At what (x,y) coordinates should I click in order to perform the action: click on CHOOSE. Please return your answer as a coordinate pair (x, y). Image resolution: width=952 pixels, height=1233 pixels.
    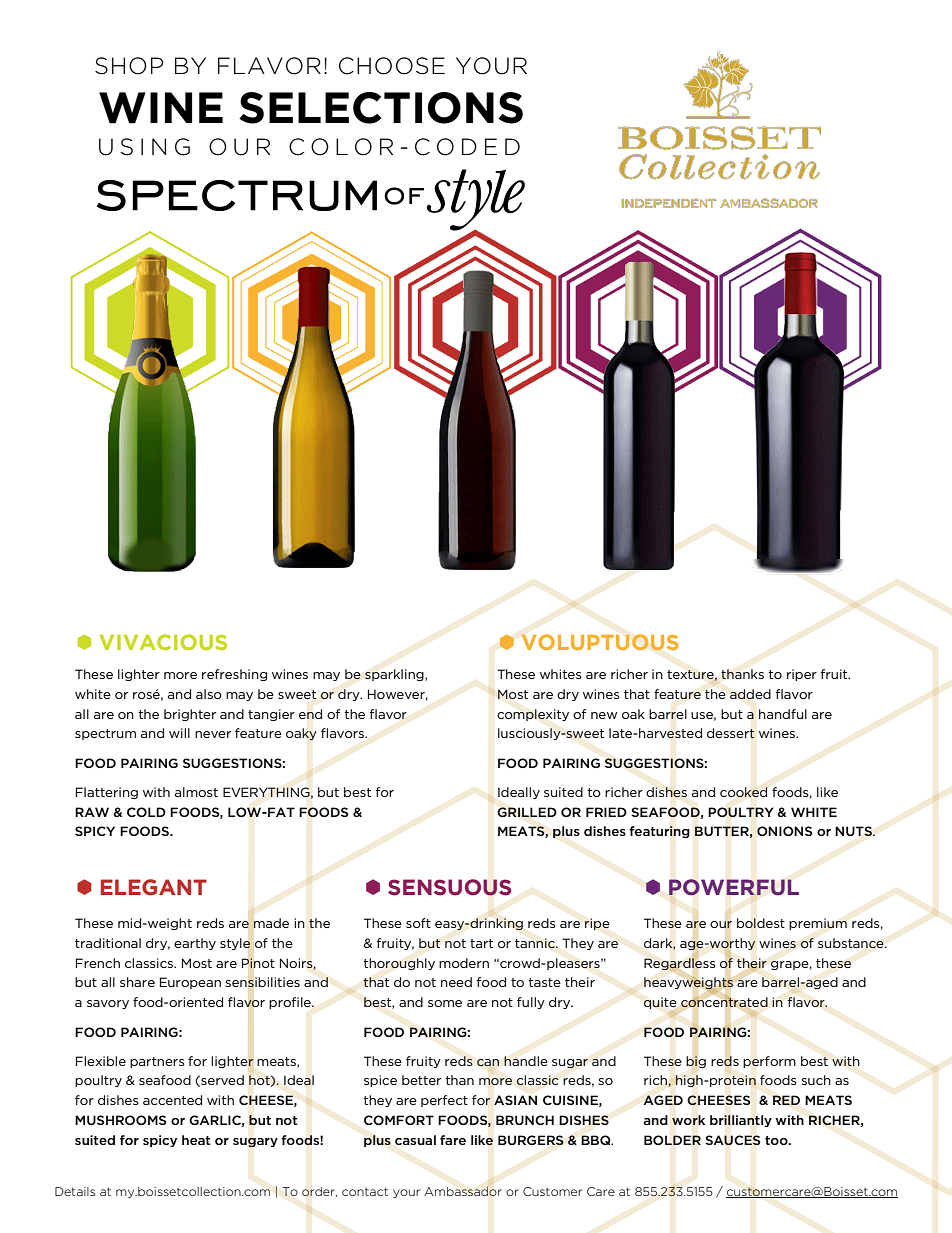
    Looking at the image, I should click on (392, 66).
